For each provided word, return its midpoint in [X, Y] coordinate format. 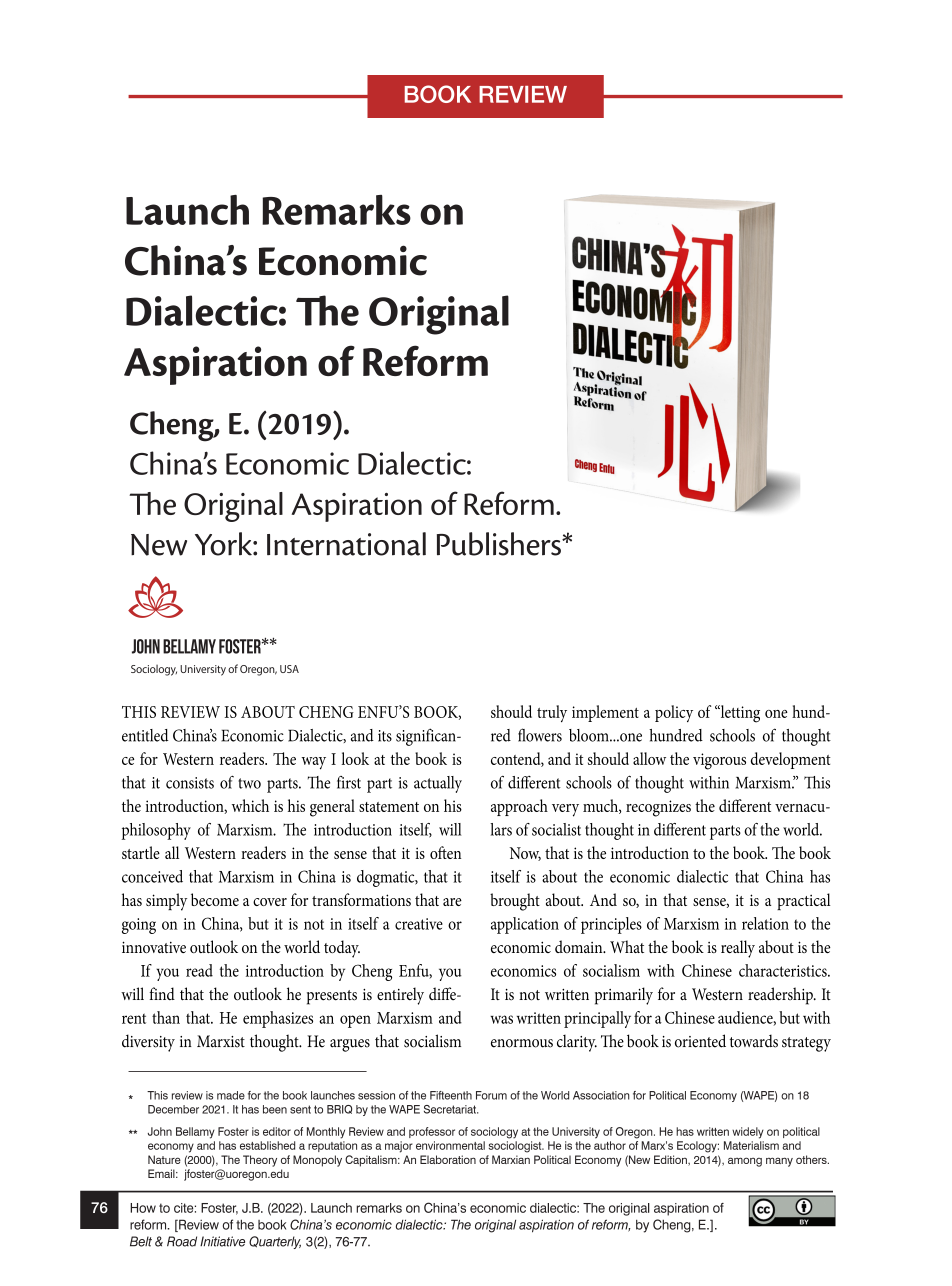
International [346, 544]
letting [739, 714]
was [501, 1019]
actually [438, 784]
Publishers [500, 544]
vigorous [719, 761]
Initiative [222, 1241]
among [745, 1162]
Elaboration [448, 1159]
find [162, 993]
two [249, 783]
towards [754, 1041]
